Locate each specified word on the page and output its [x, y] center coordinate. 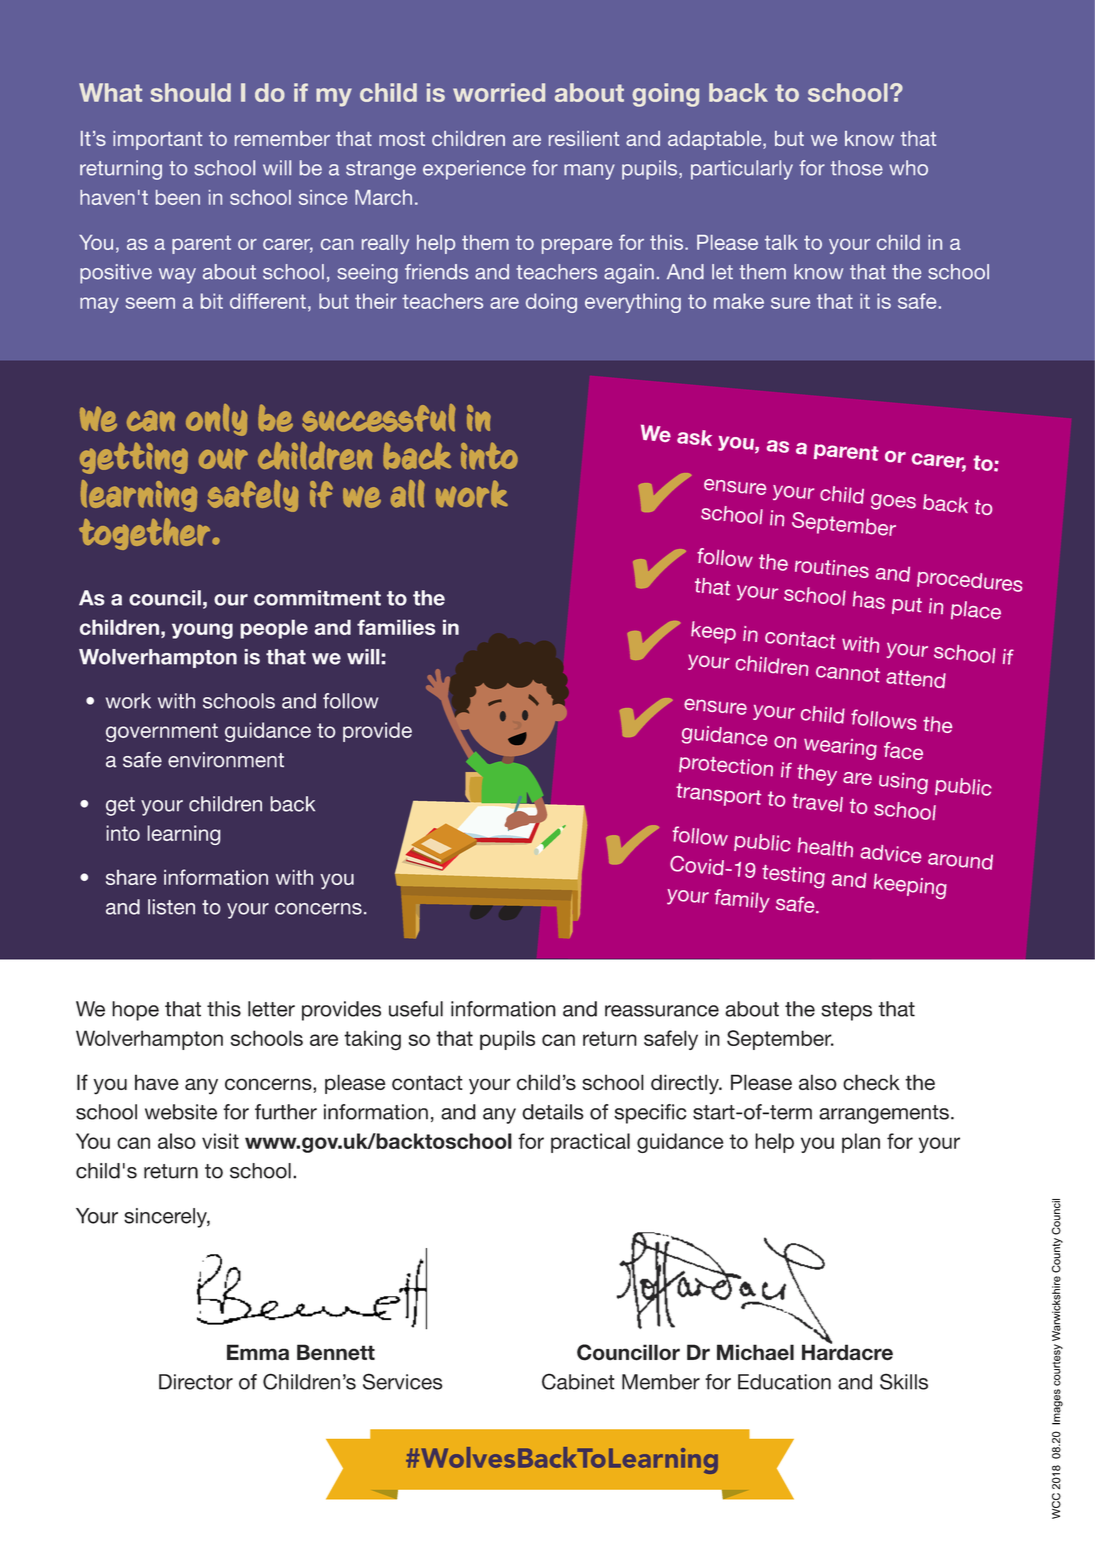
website [181, 1112]
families [396, 627]
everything [633, 303]
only [216, 420]
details [553, 1112]
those [857, 168]
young [202, 631]
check [871, 1082]
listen [171, 907]
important [157, 140]
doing [551, 303]
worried [499, 92]
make [739, 301]
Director [196, 1382]
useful [416, 1009]
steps [846, 1011]
